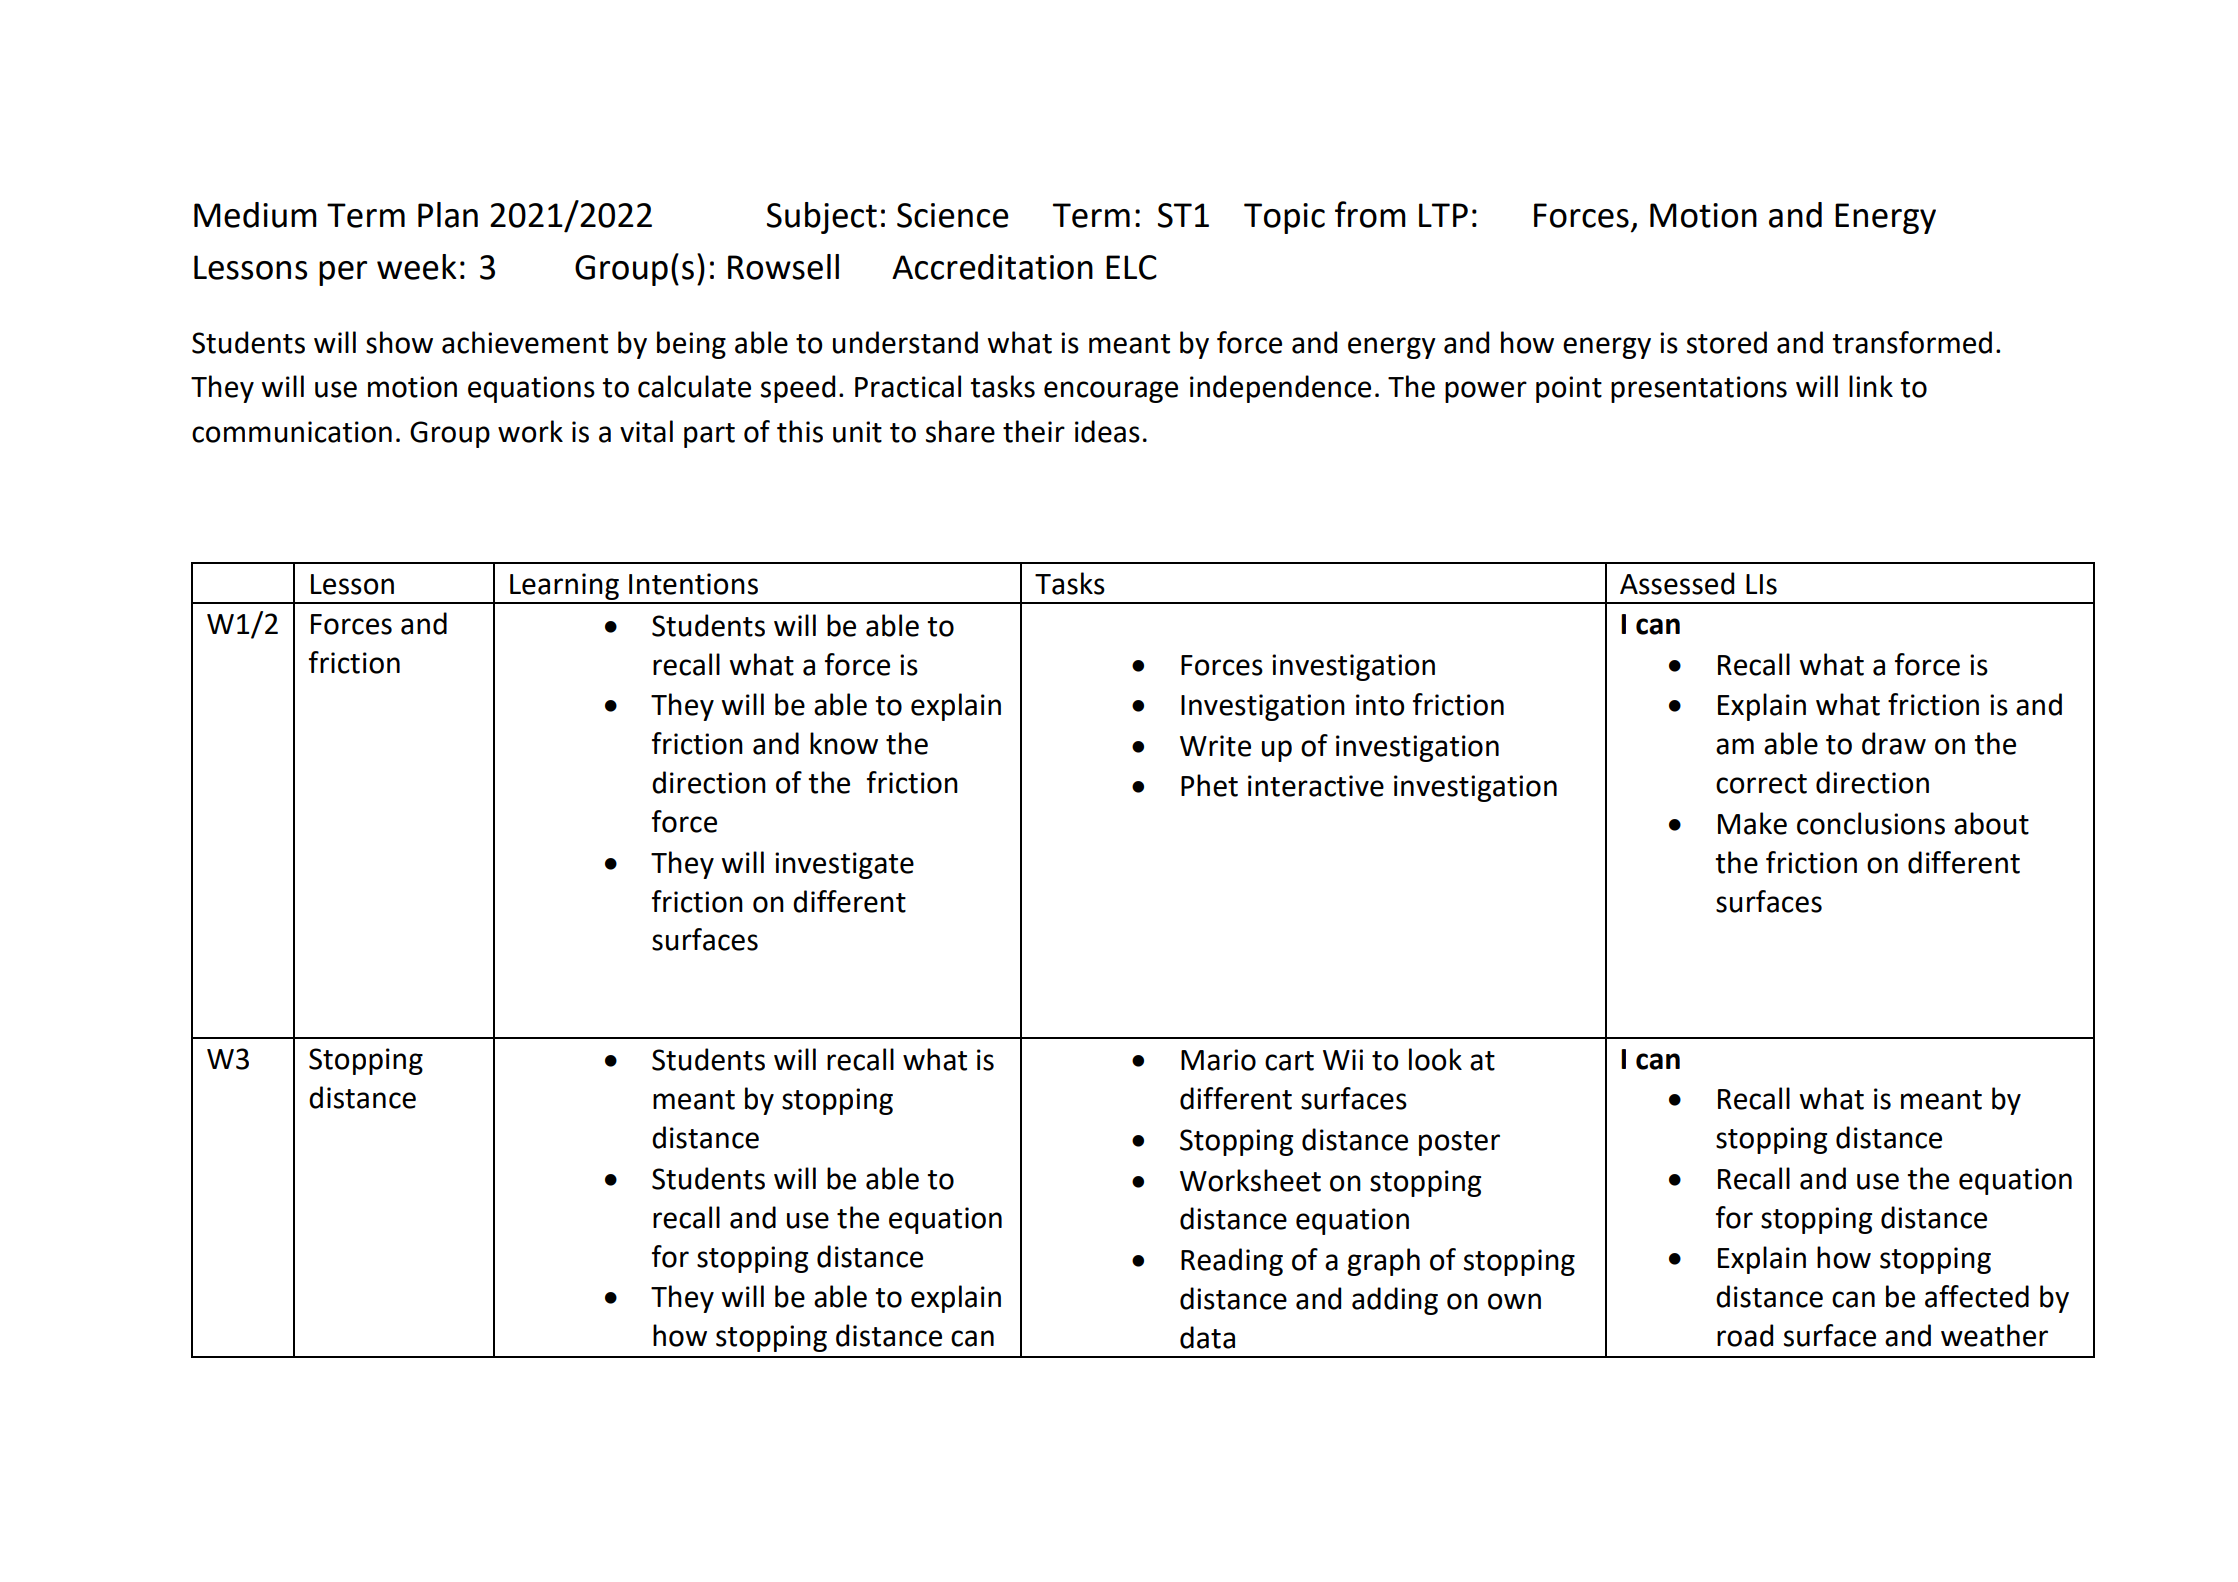  What do you see at coordinates (693, 584) in the screenshot?
I see `Intentions` at bounding box center [693, 584].
